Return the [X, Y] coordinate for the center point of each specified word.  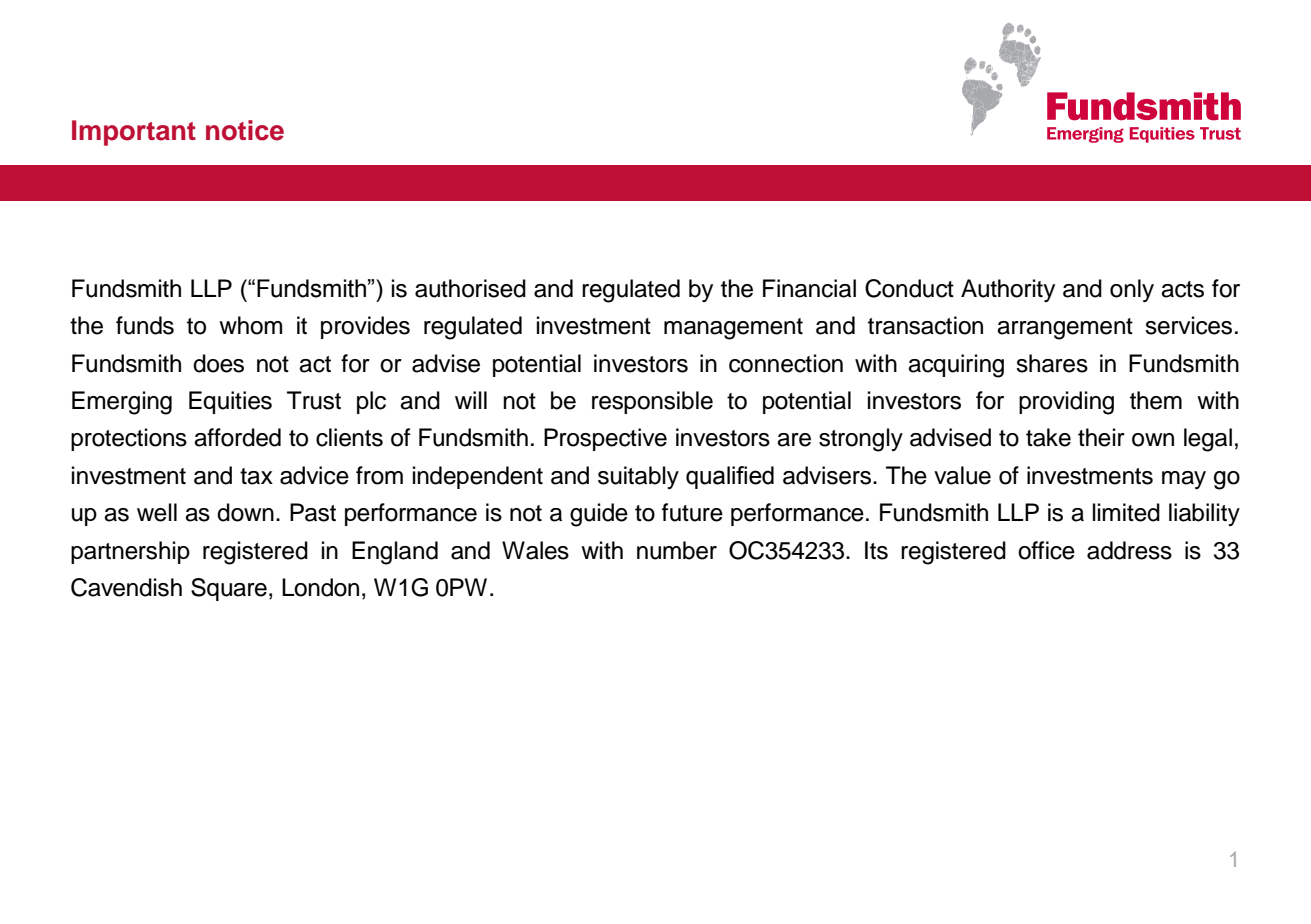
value [962, 475]
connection [786, 363]
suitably [638, 477]
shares [1052, 363]
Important [134, 133]
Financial [809, 288]
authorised [470, 288]
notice [245, 130]
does [218, 363]
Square [229, 589]
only [1132, 290]
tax [256, 476]
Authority [1008, 290]
